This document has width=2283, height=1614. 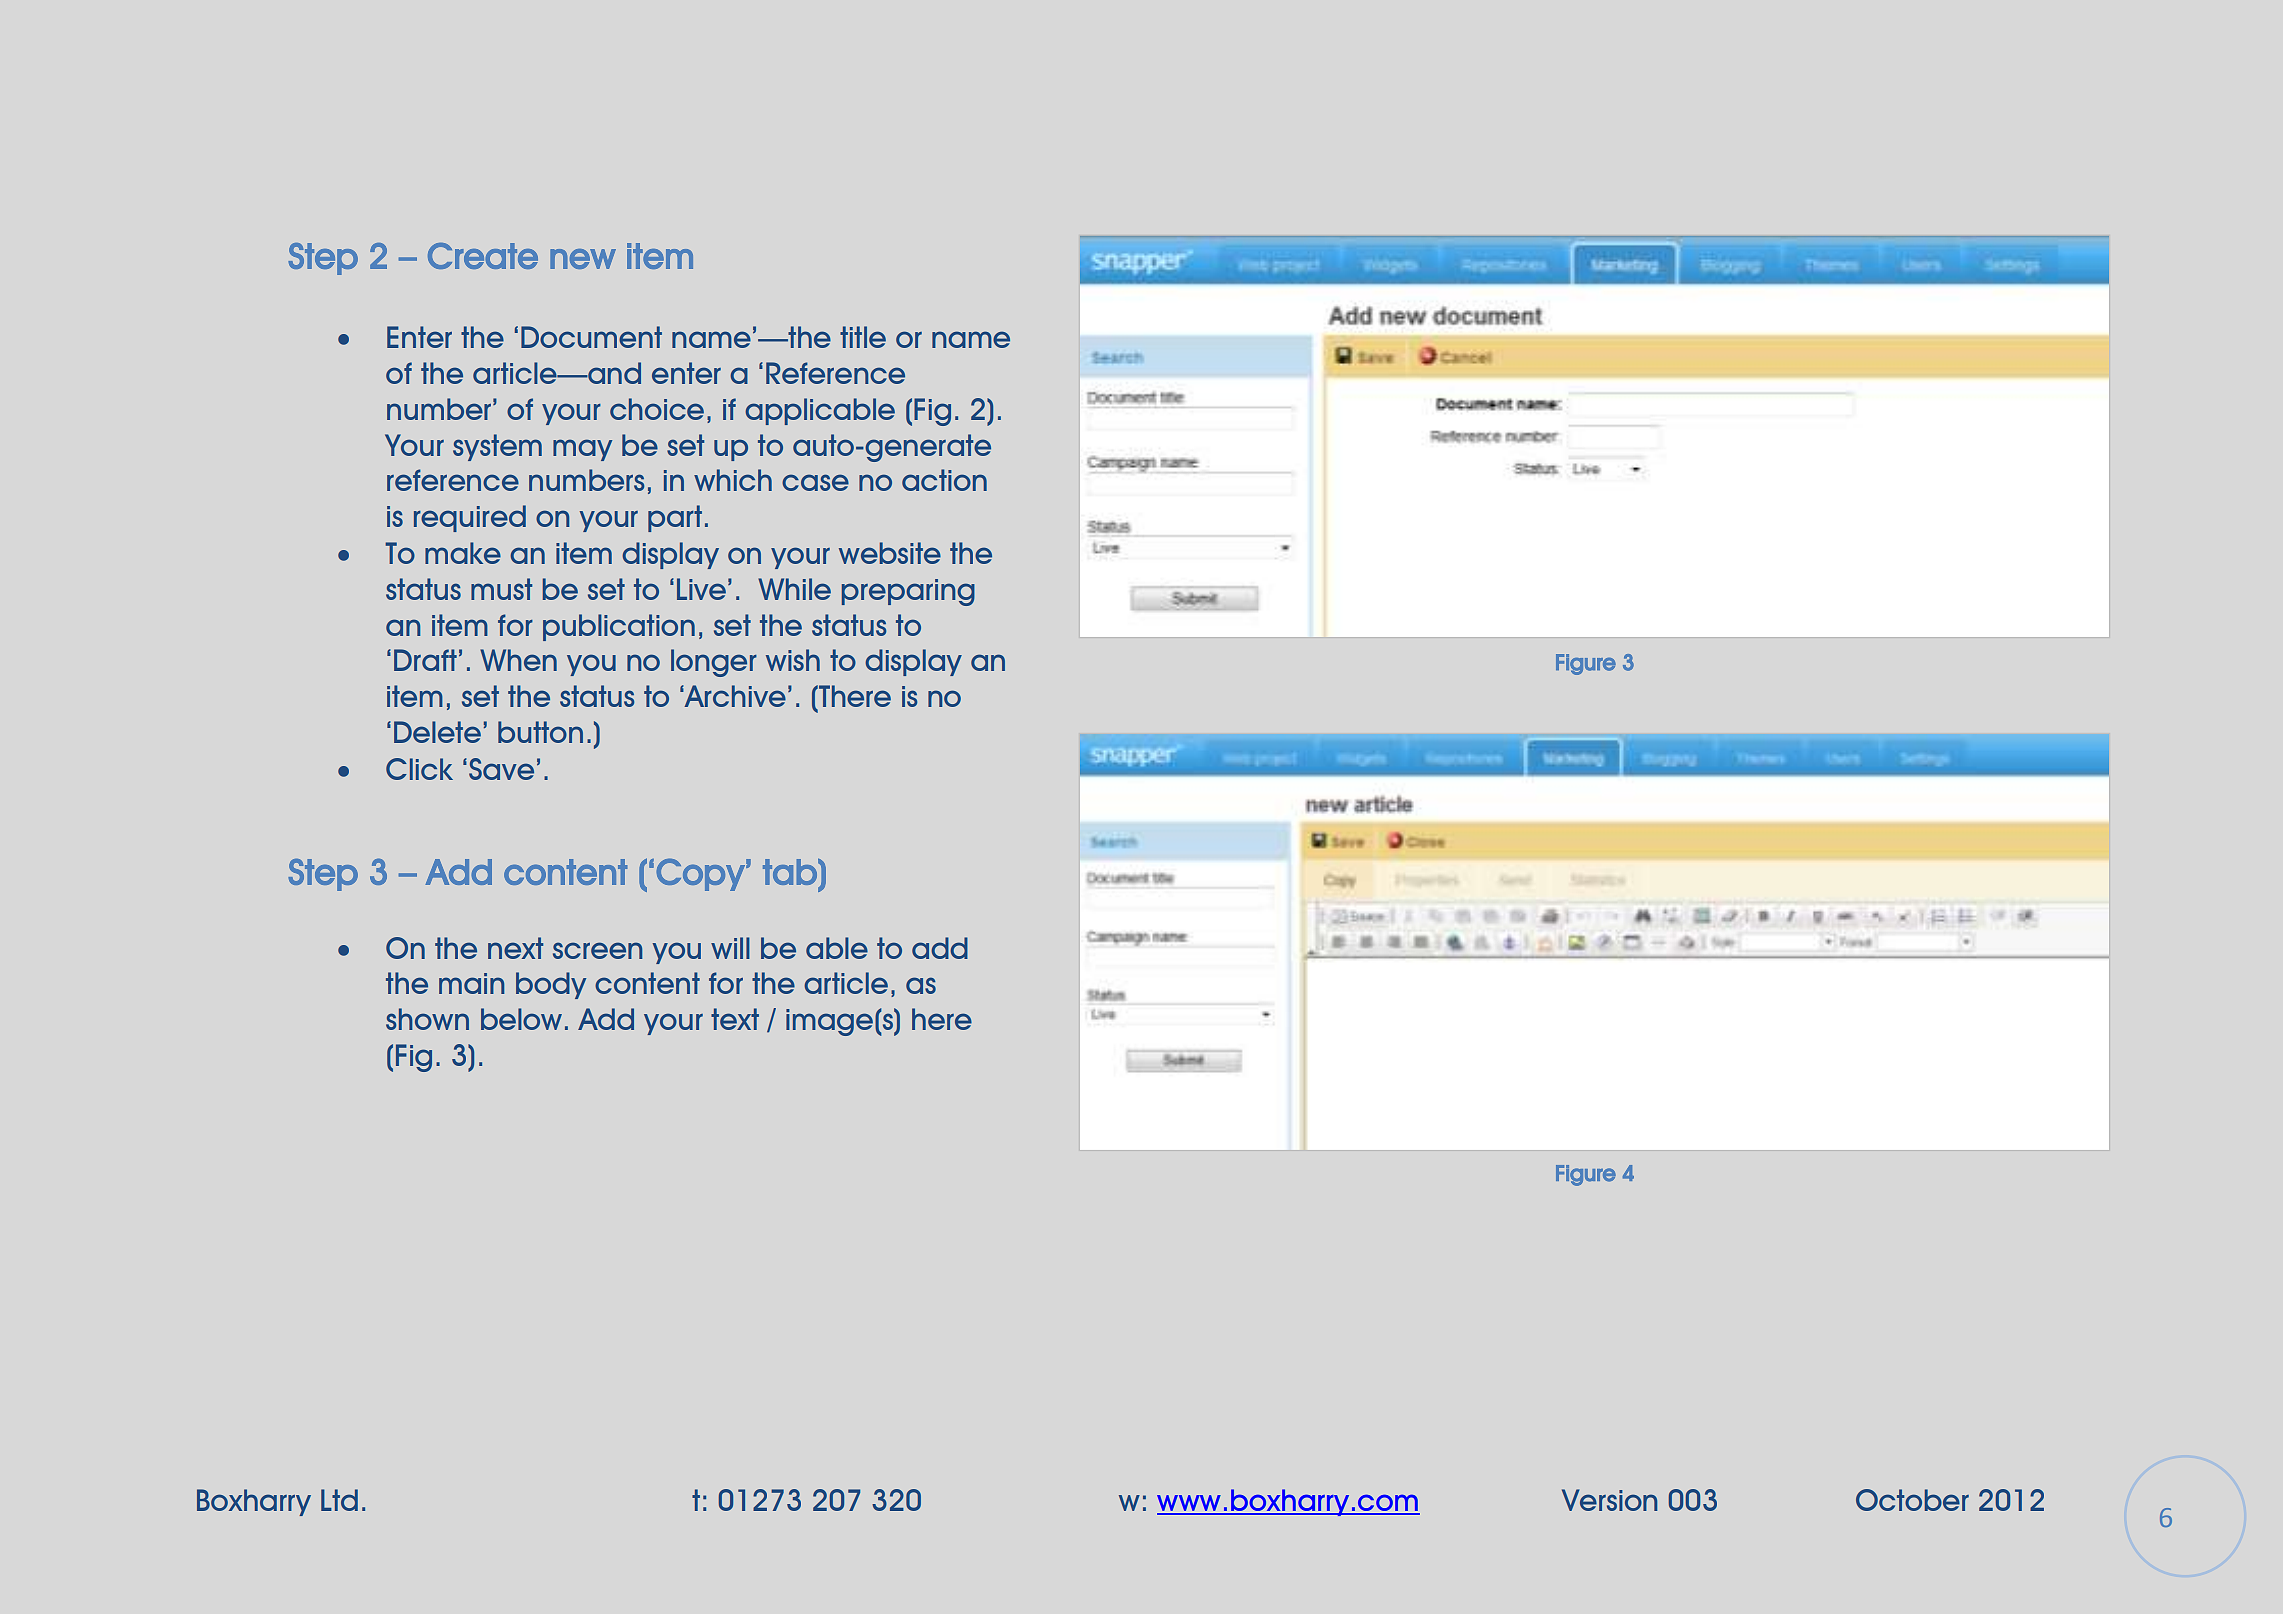 What do you see at coordinates (791, 872) in the document?
I see `tab` at bounding box center [791, 872].
